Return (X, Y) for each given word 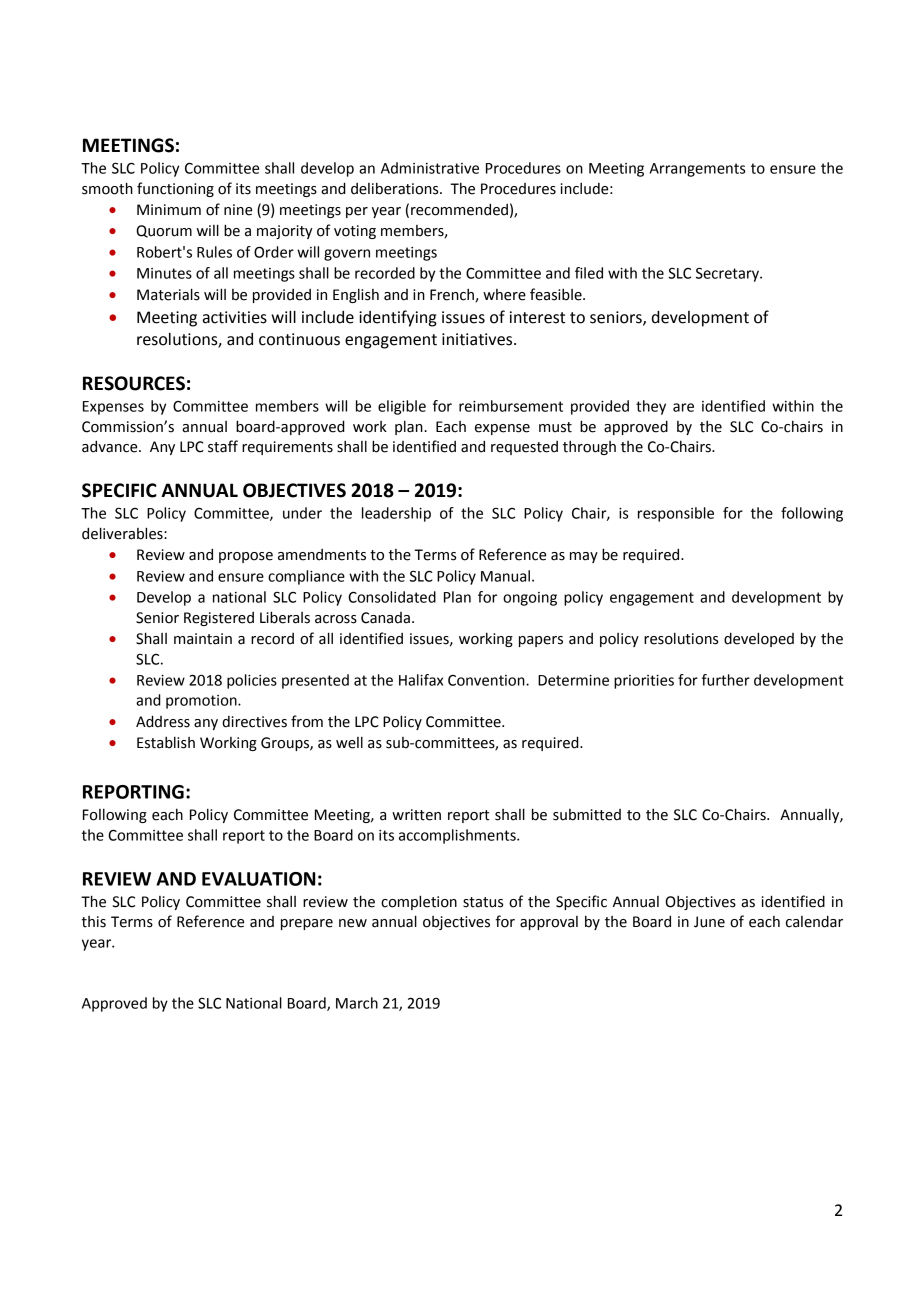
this (94, 922)
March (357, 1003)
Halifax (421, 680)
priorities (644, 682)
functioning (175, 189)
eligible (402, 407)
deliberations (396, 189)
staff (223, 446)
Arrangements (697, 170)
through (589, 448)
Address (163, 721)
